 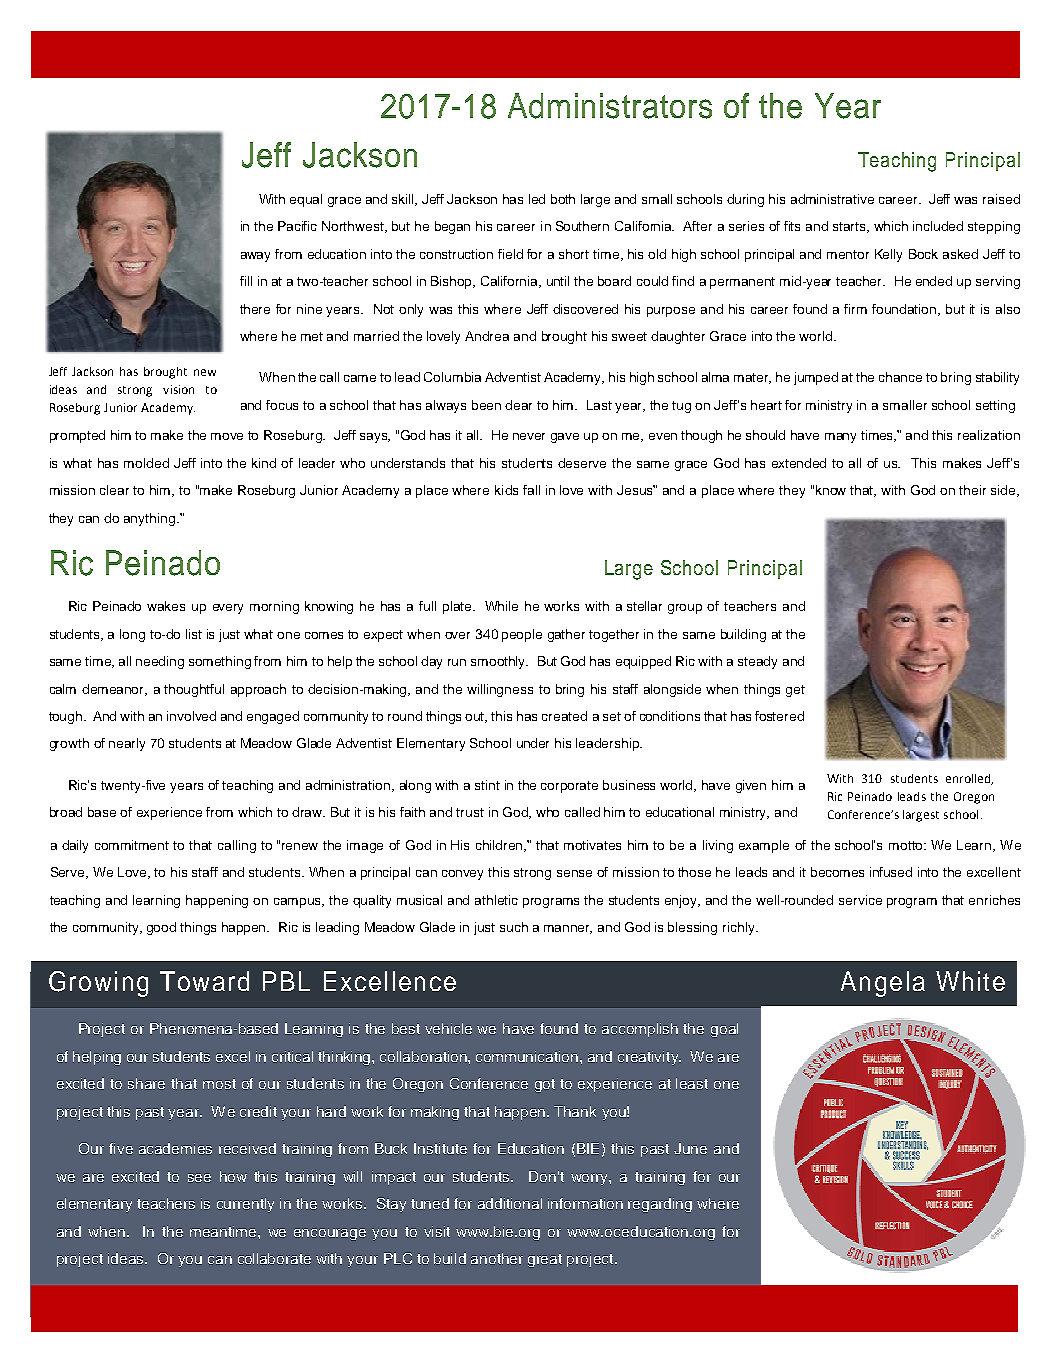 I want to click on administrative, so click(x=832, y=199).
